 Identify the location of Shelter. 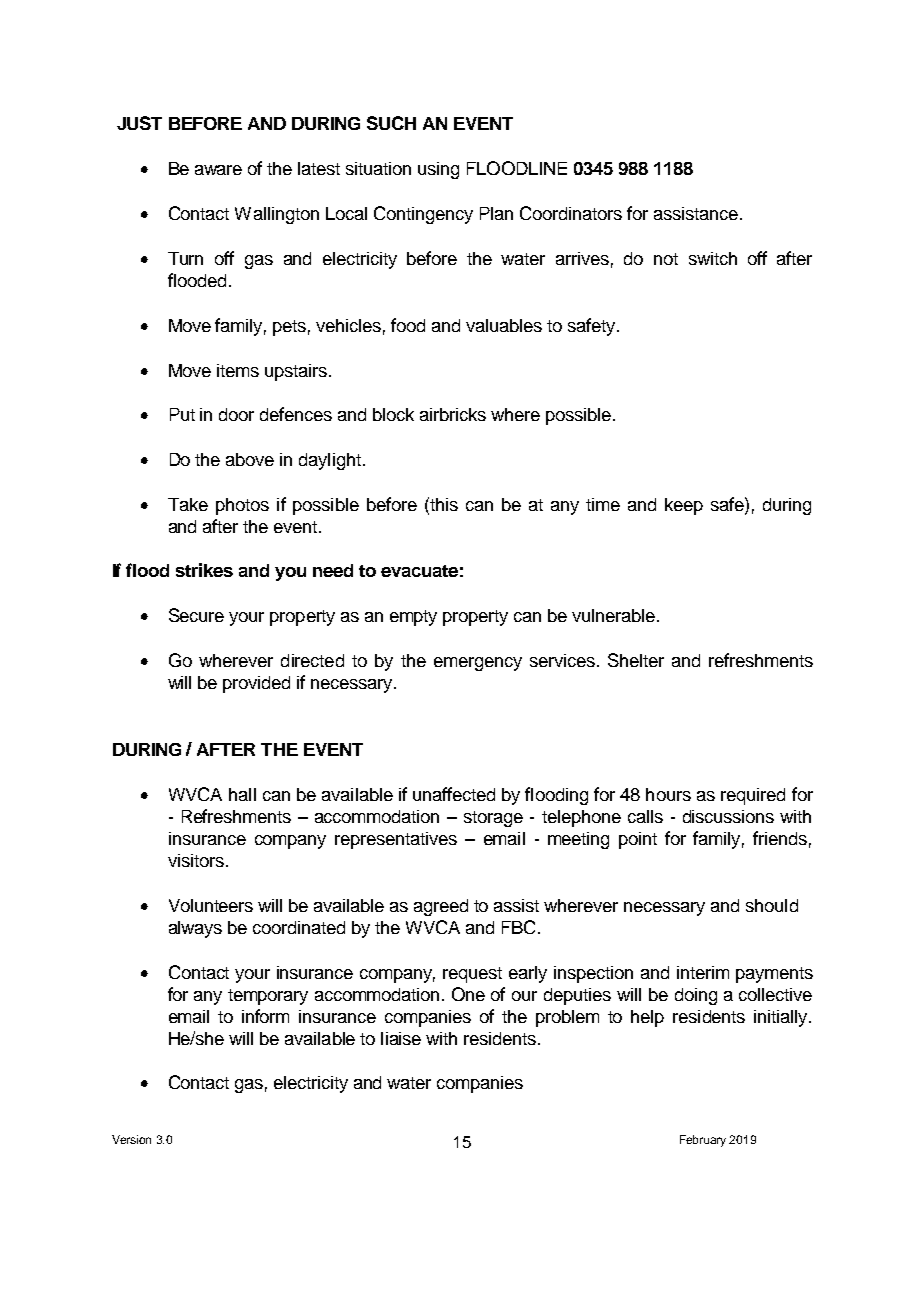
(636, 660).
